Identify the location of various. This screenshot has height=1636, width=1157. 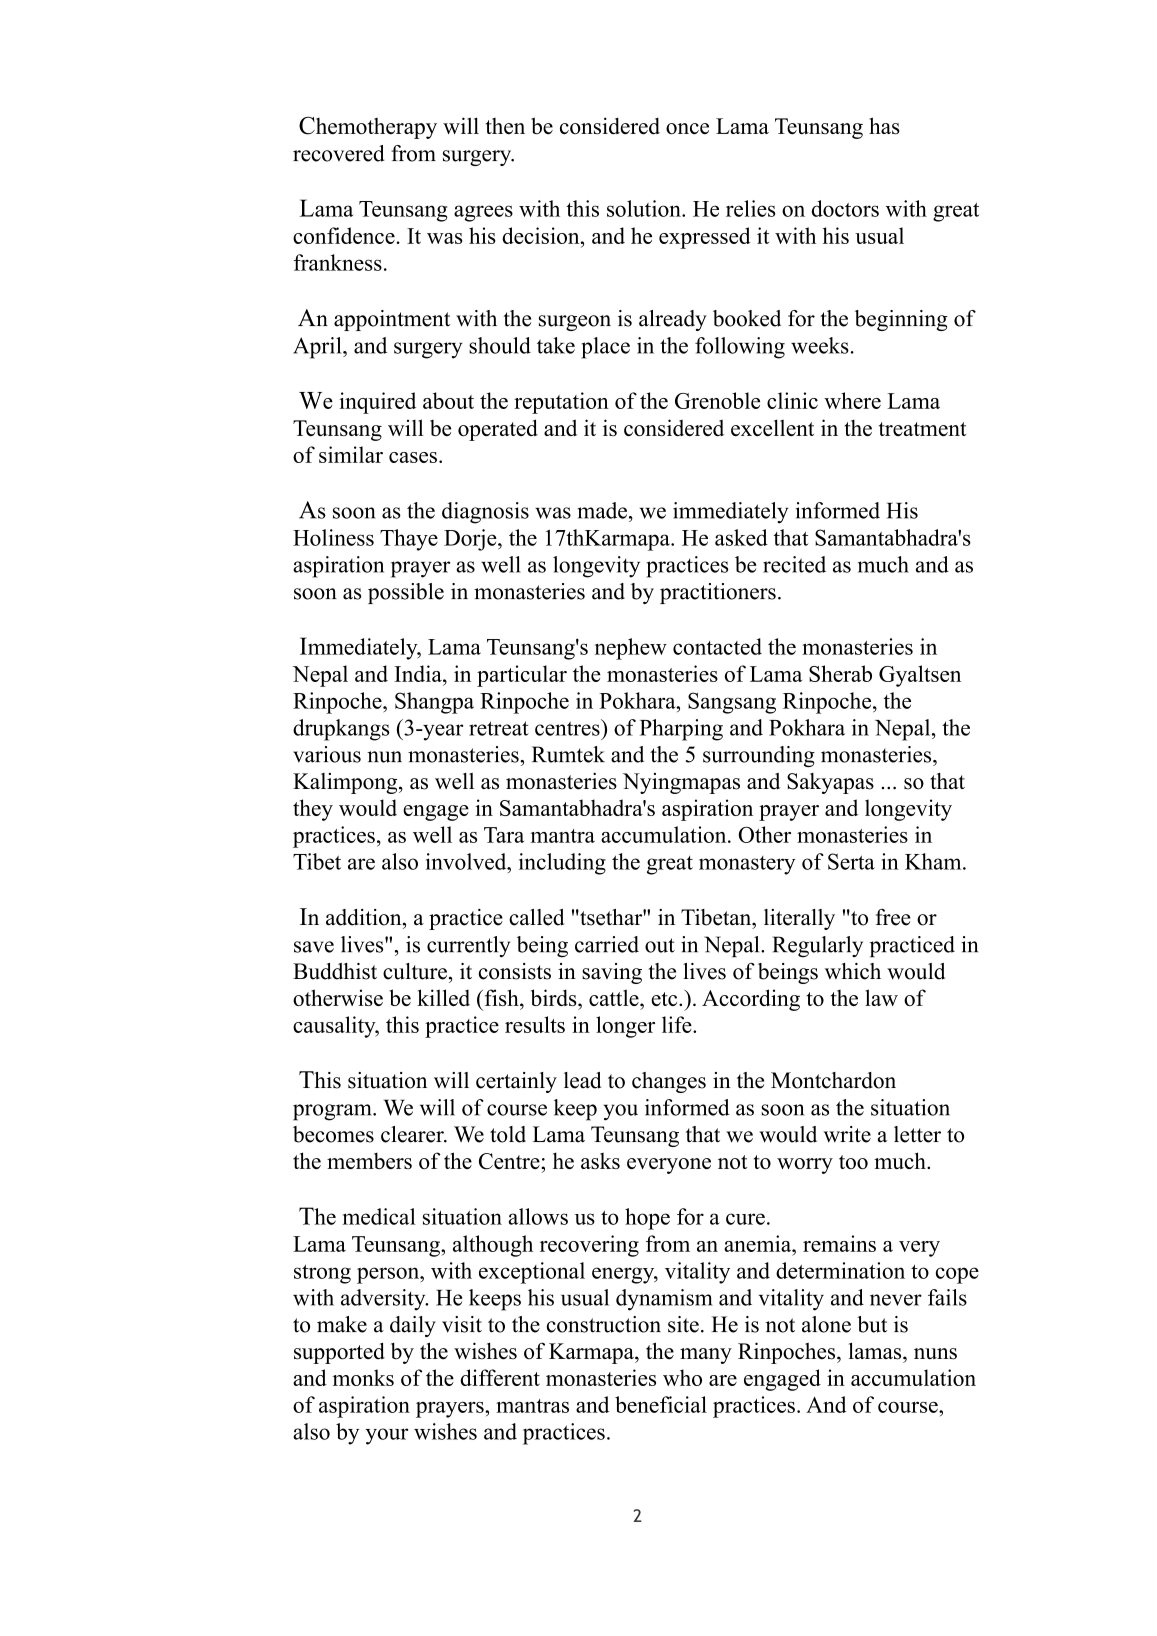
(327, 754).
